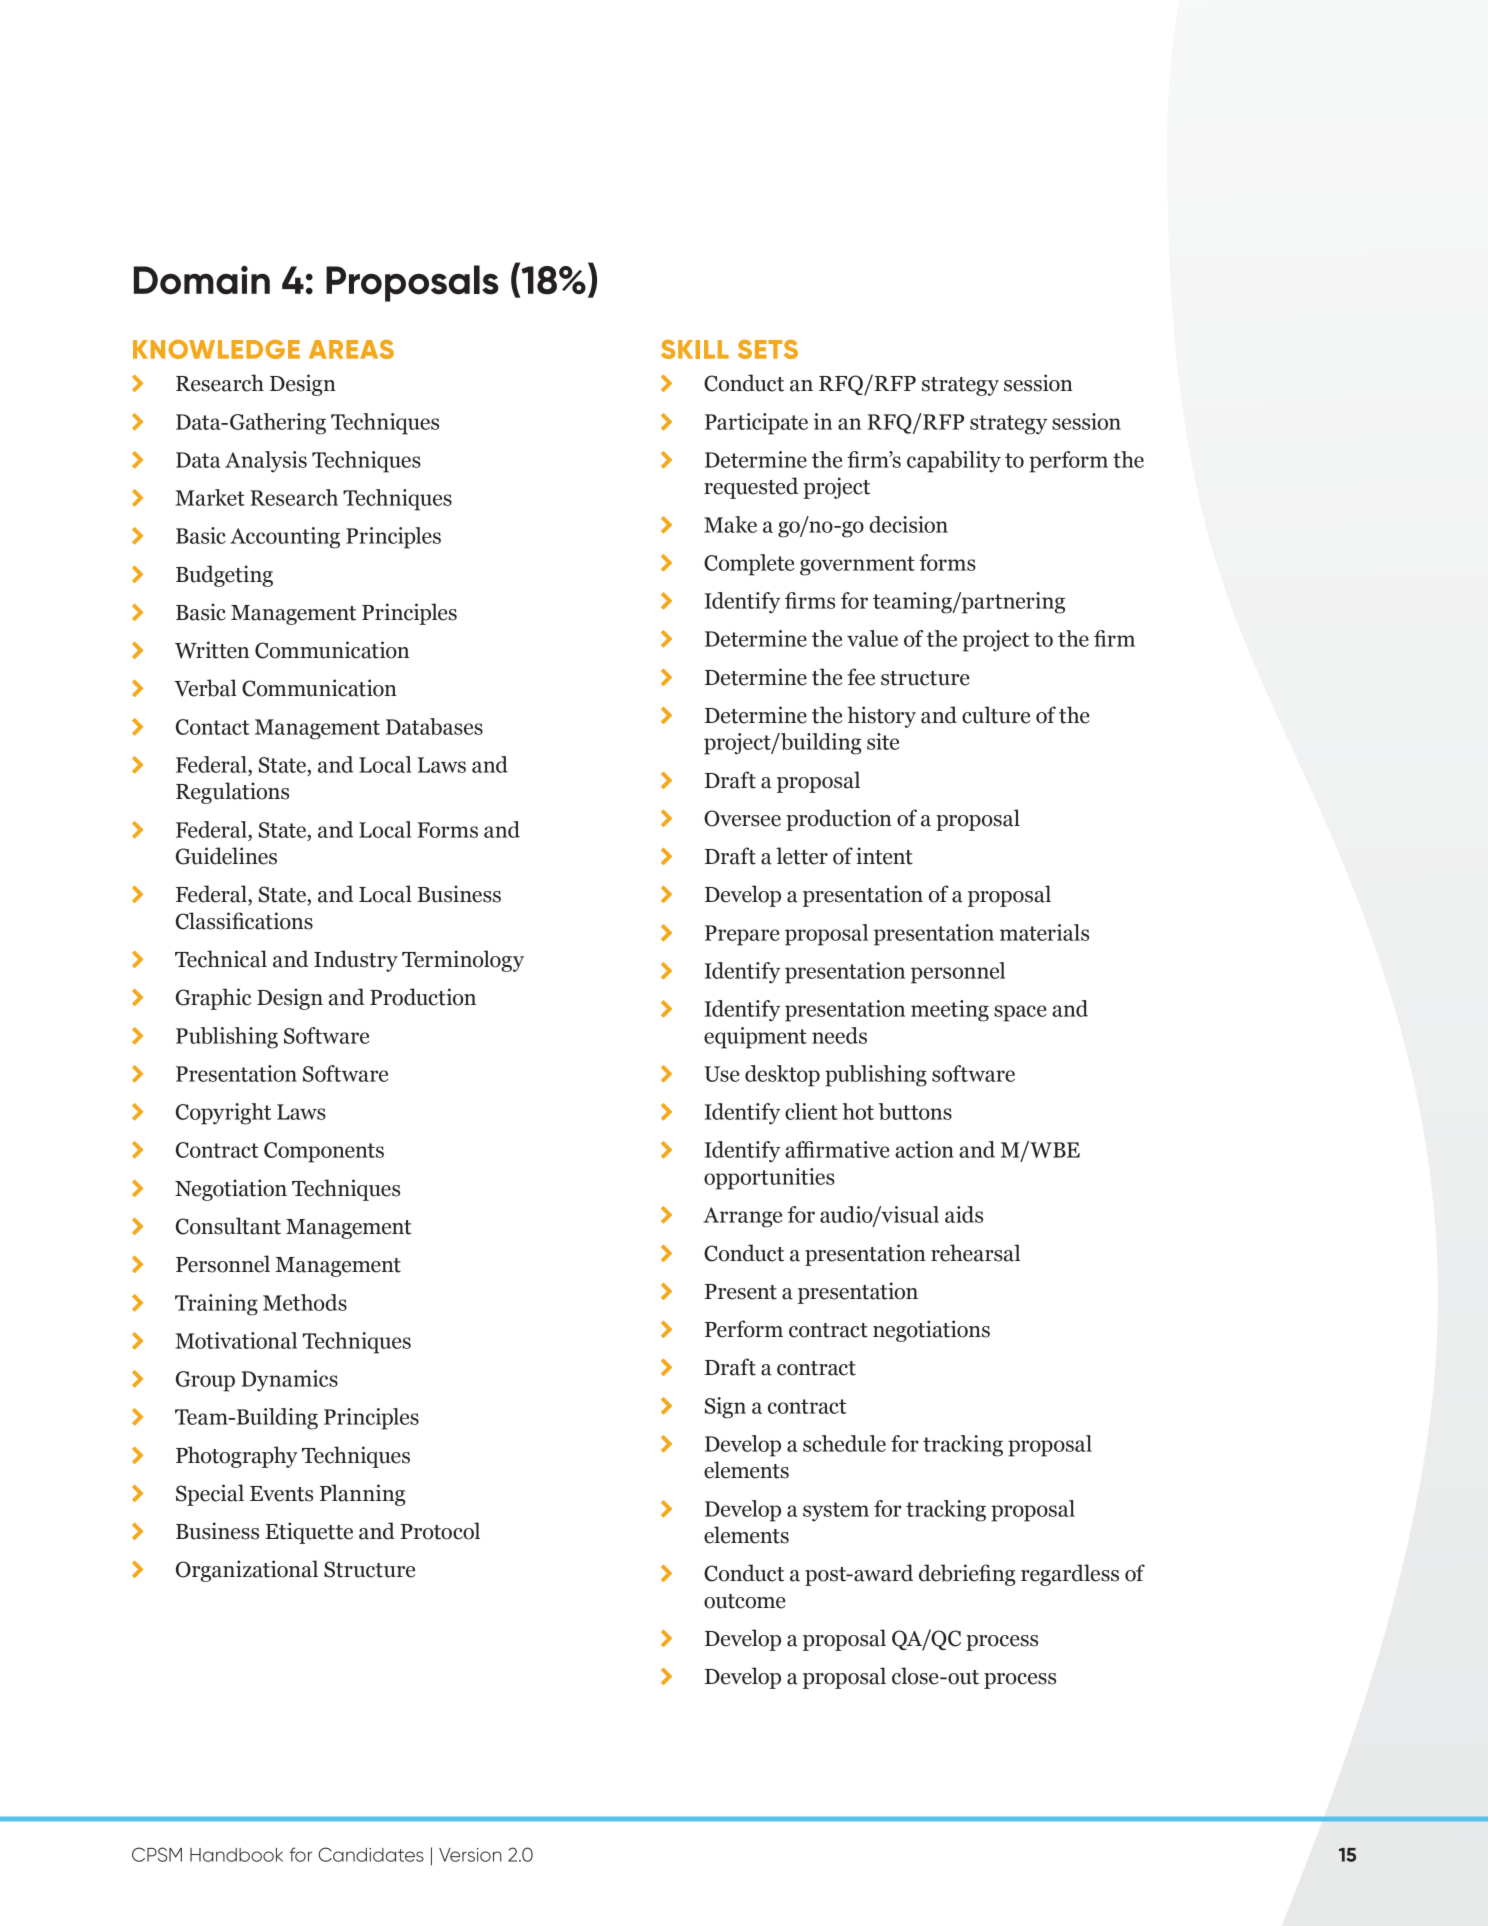 This document has width=1488, height=1926. Describe the element at coordinates (996, 715) in the document. I see `culture` at that location.
